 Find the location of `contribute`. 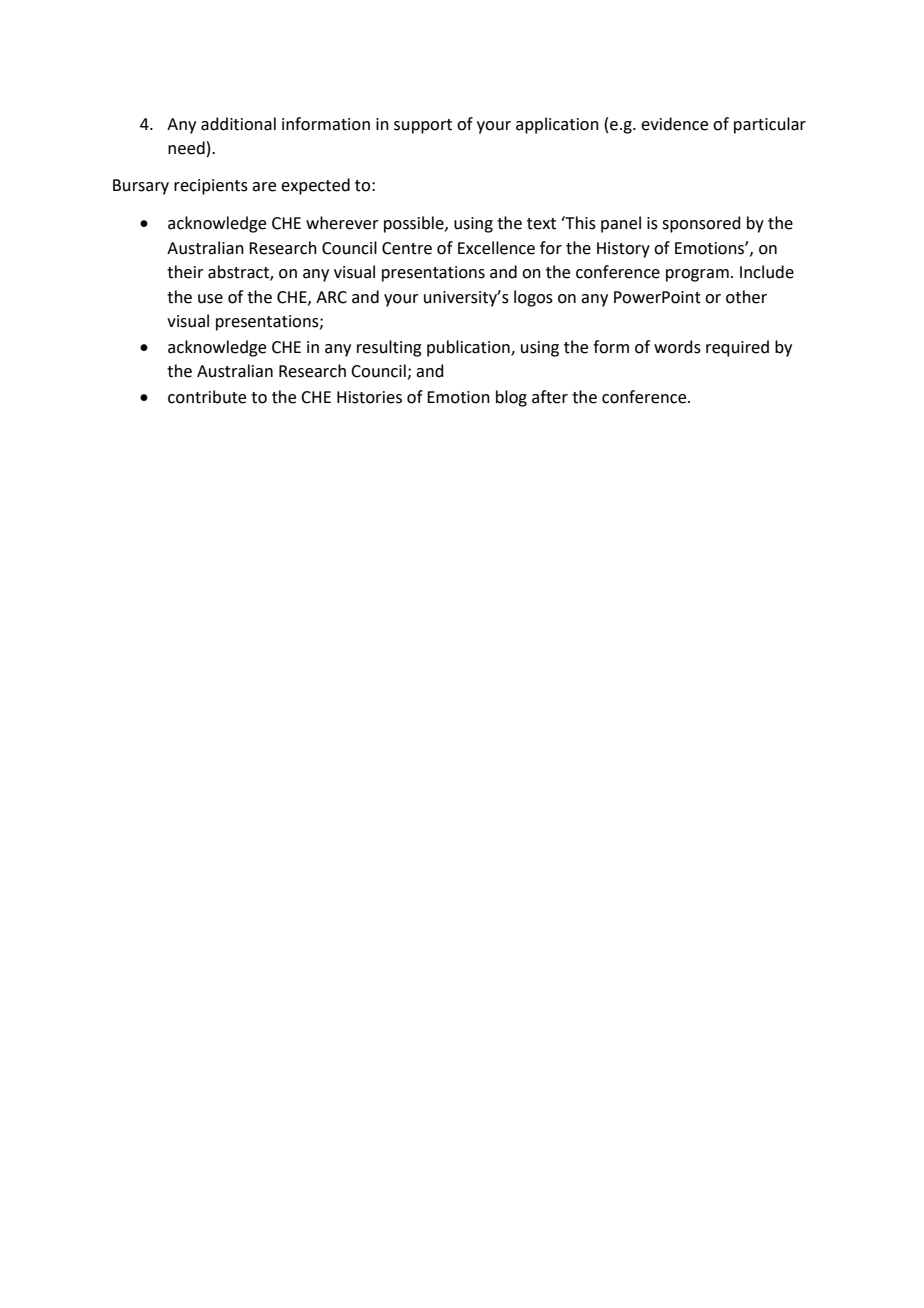

contribute is located at coordinates (207, 397).
